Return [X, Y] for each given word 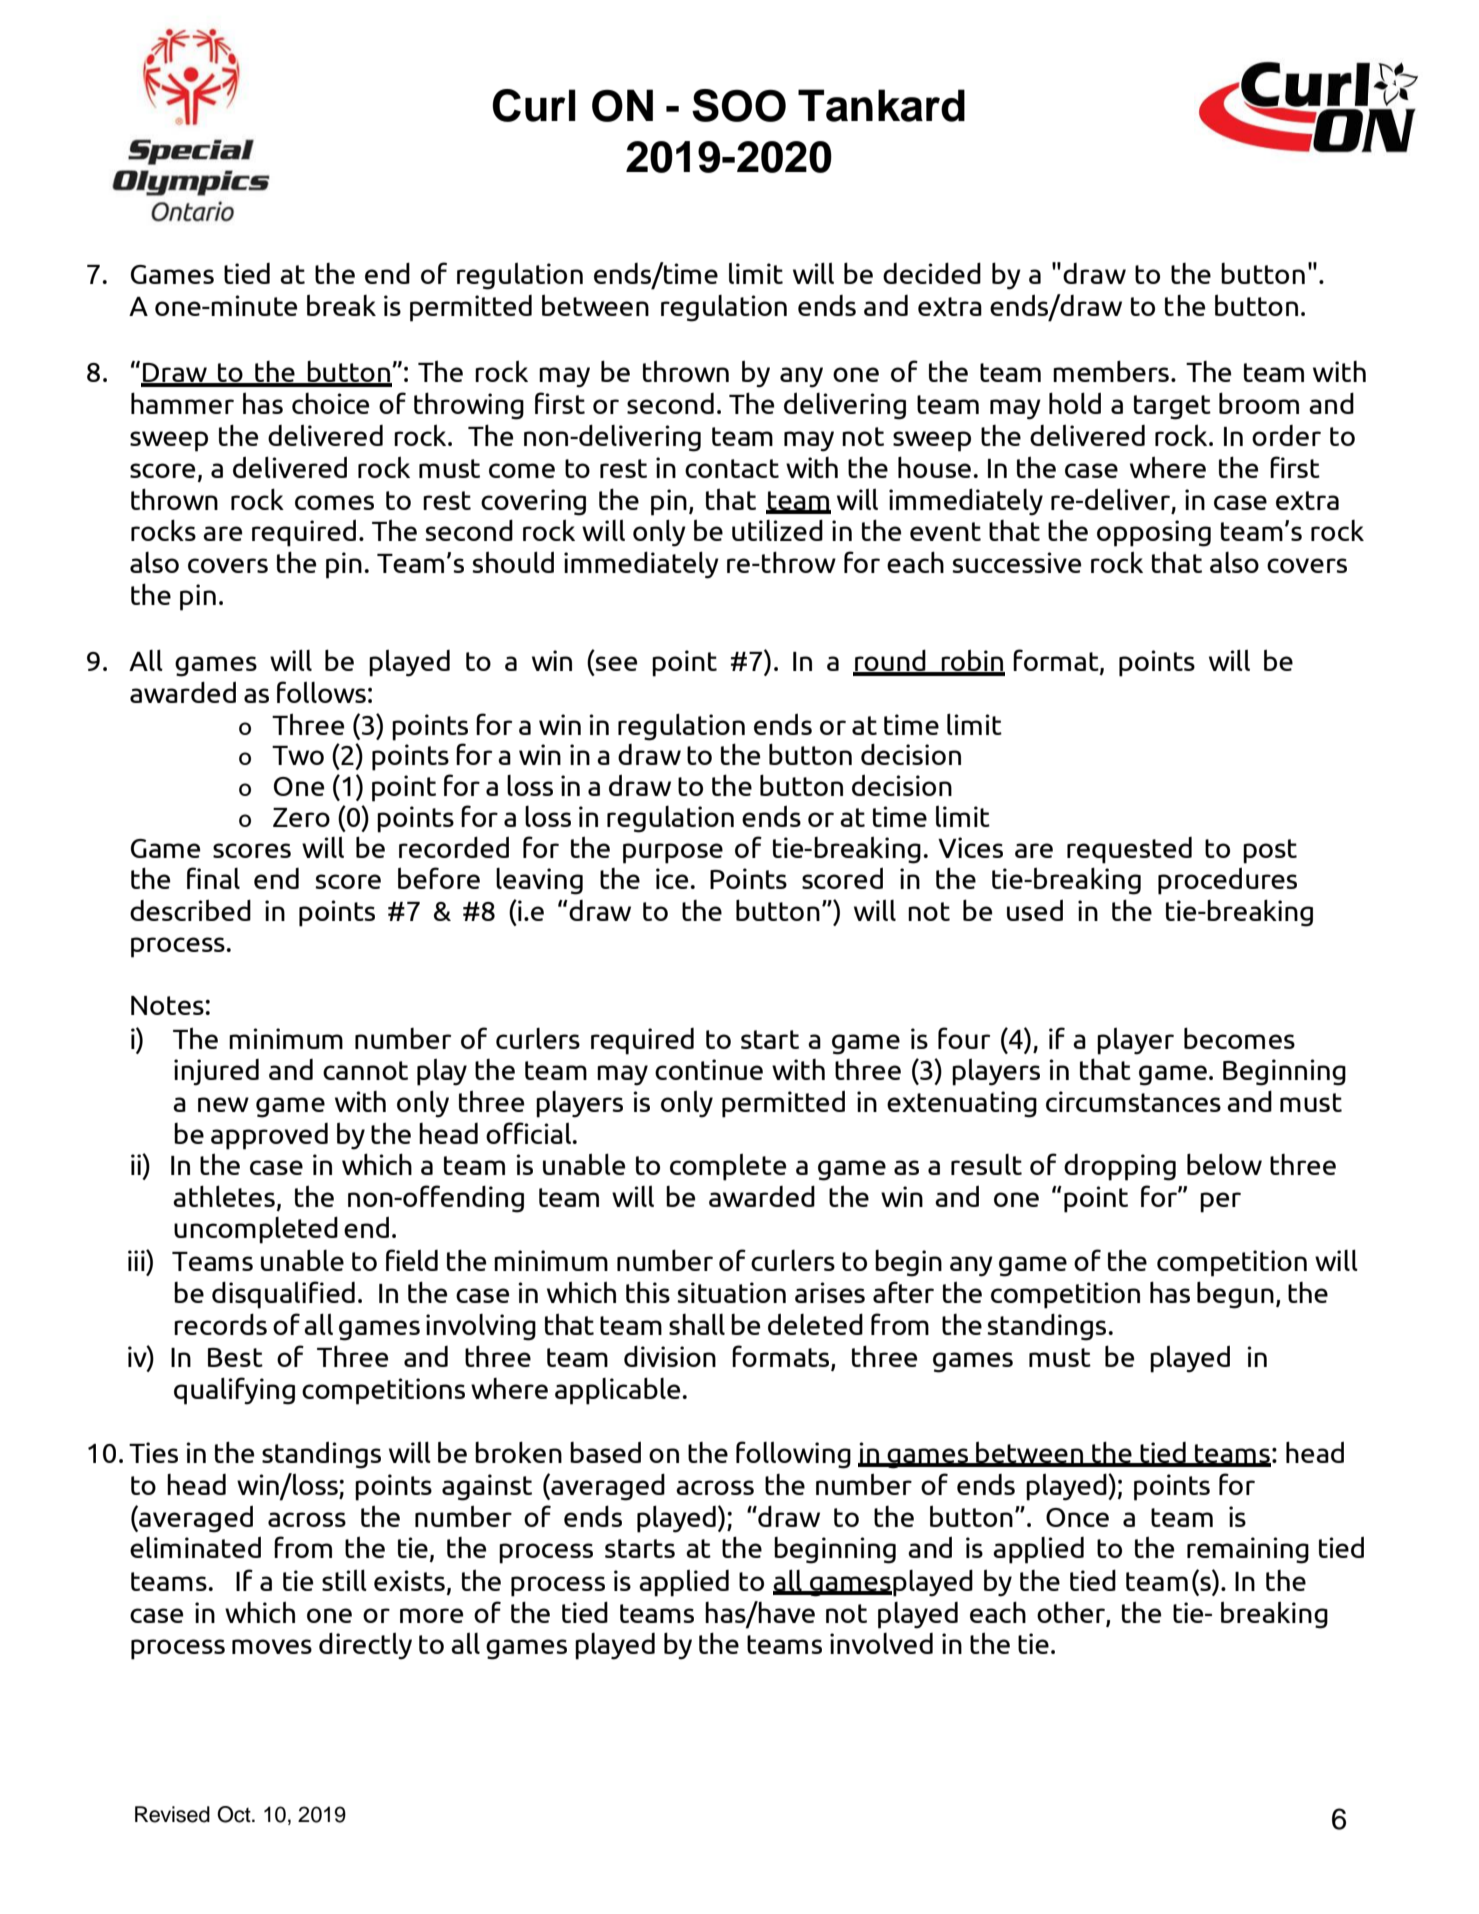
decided [932, 273]
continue [709, 1069]
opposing [1154, 533]
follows [321, 692]
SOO [739, 105]
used [1035, 910]
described [190, 910]
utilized [777, 530]
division [670, 1356]
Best [235, 1357]
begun [1235, 1295]
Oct [235, 1814]
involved [881, 1643]
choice [330, 403]
